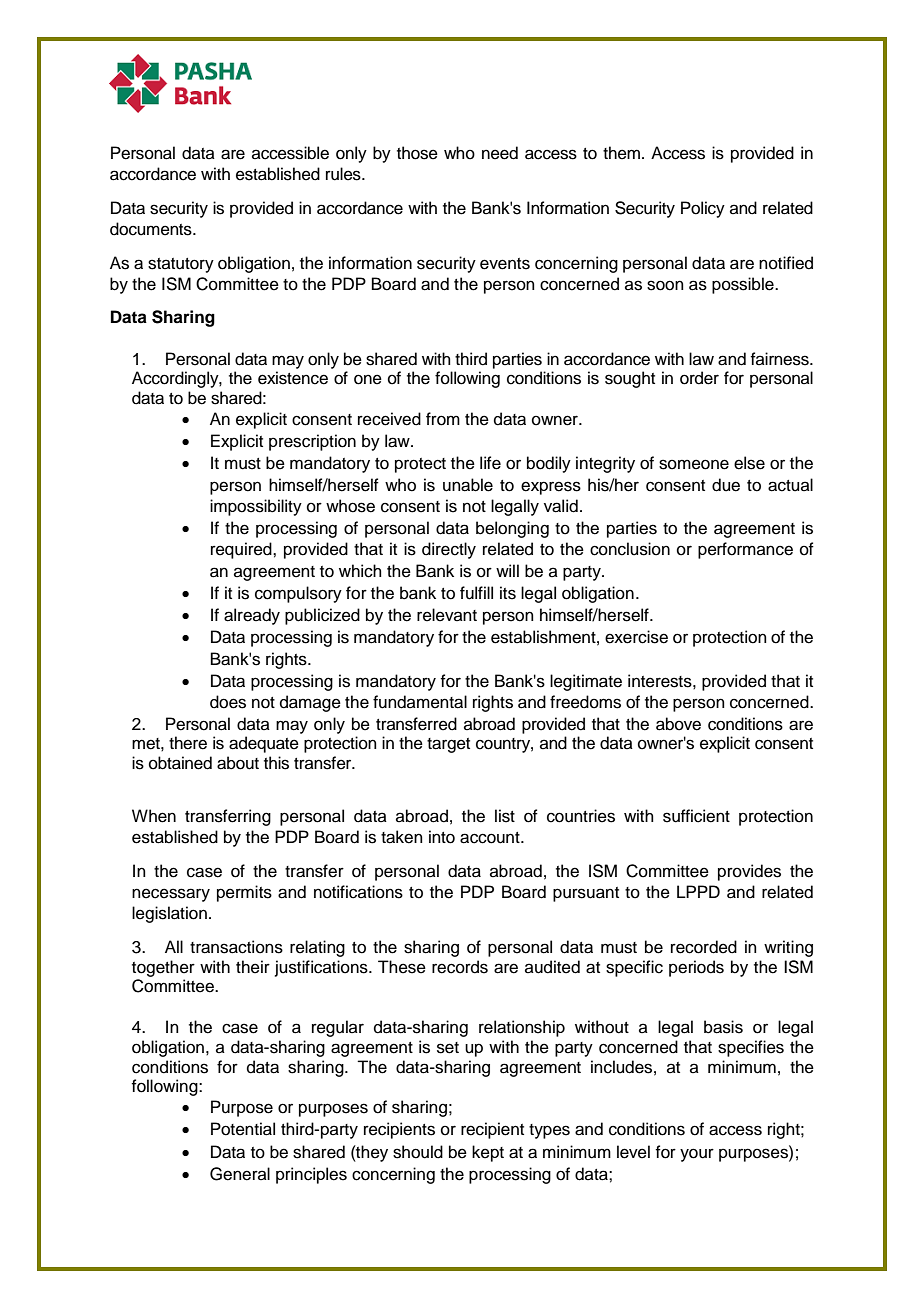  What do you see at coordinates (152, 229) in the screenshot?
I see `documents` at bounding box center [152, 229].
